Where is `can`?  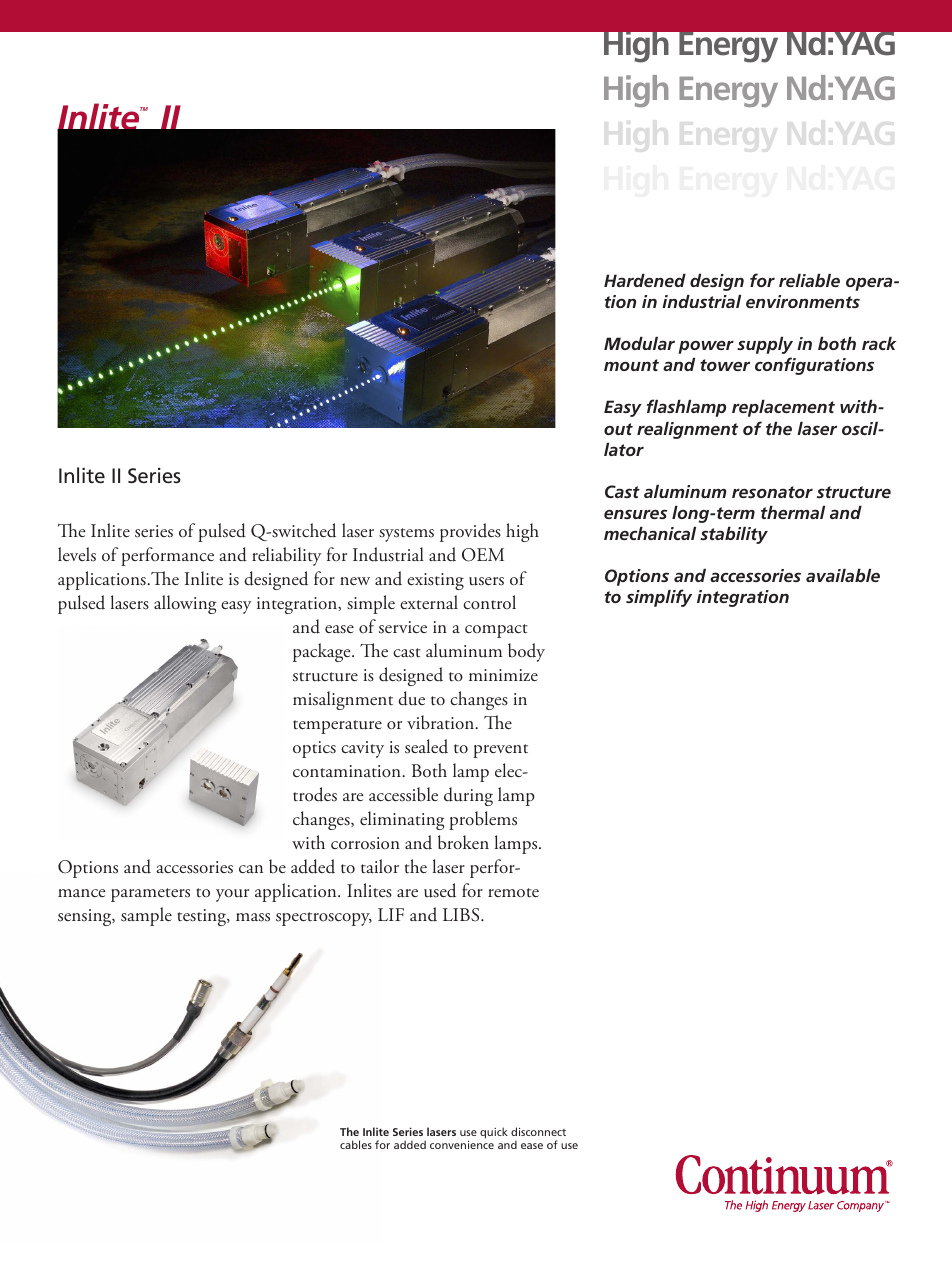 can is located at coordinates (251, 869).
